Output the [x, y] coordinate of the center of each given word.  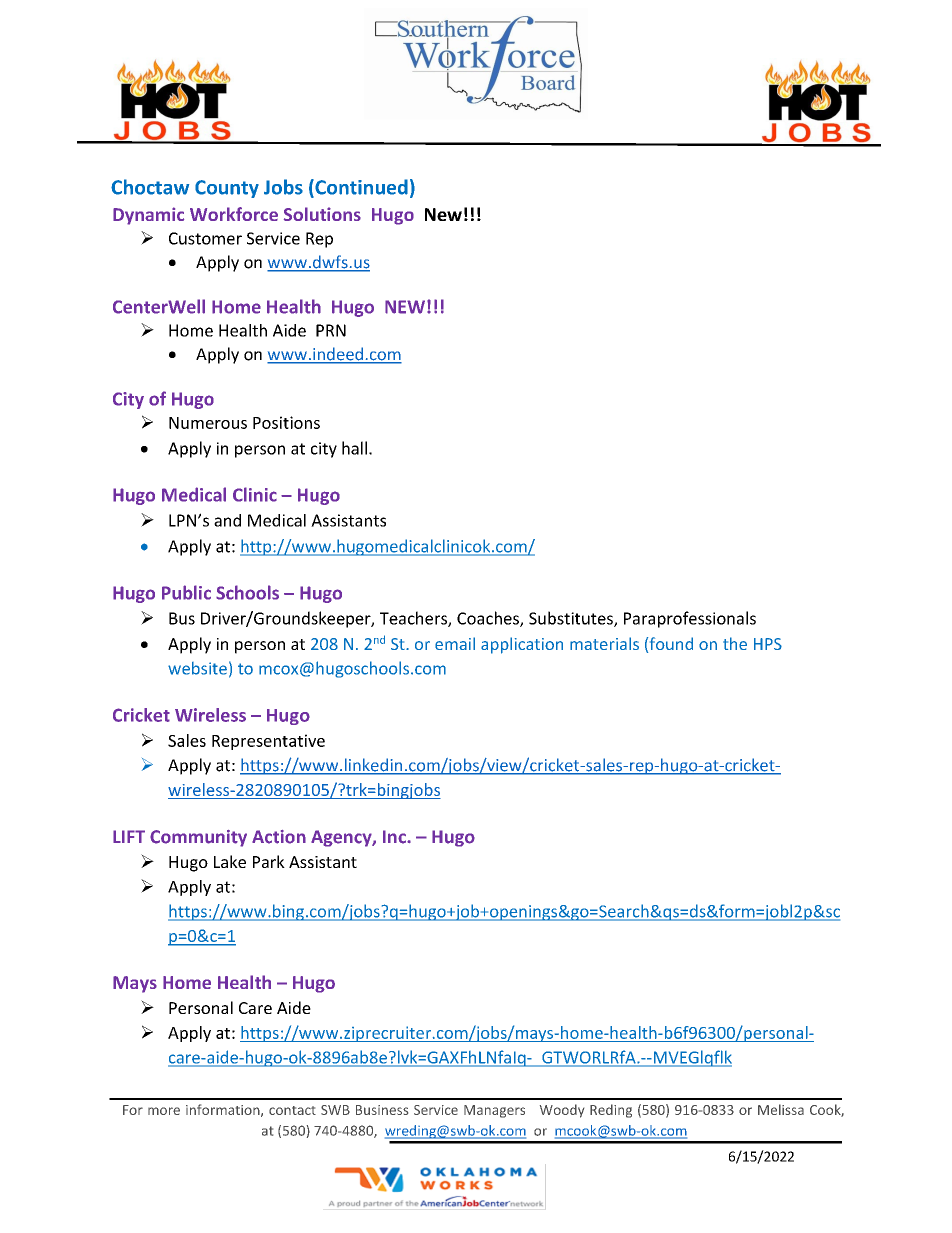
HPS [768, 644]
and [227, 520]
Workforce [234, 214]
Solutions [322, 214]
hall [354, 448]
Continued [360, 188]
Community [198, 838]
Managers [494, 1111]
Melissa [781, 1109]
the [735, 643]
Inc [395, 837]
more [164, 1111]
